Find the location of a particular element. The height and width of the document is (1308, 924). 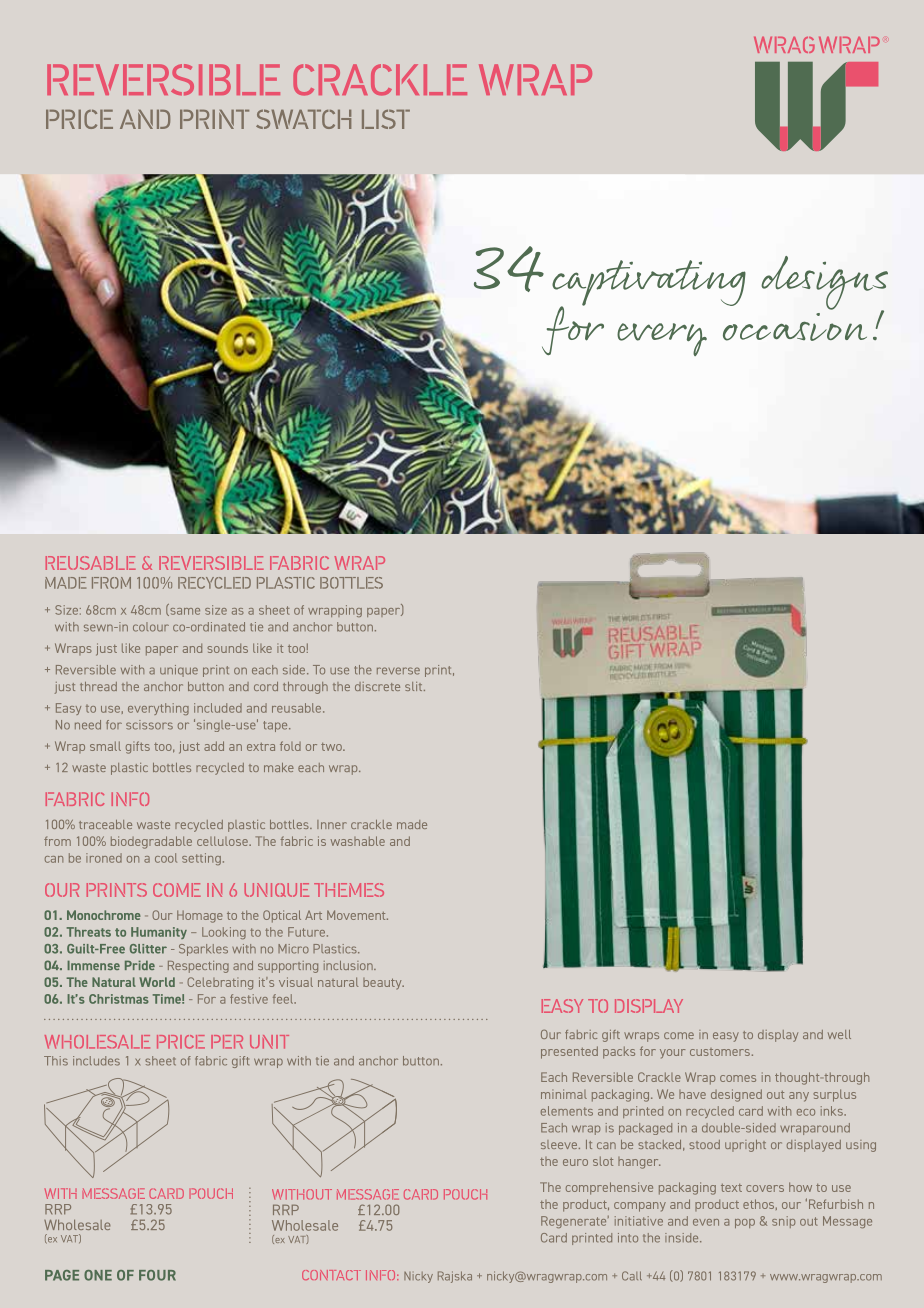

cool is located at coordinates (166, 858).
